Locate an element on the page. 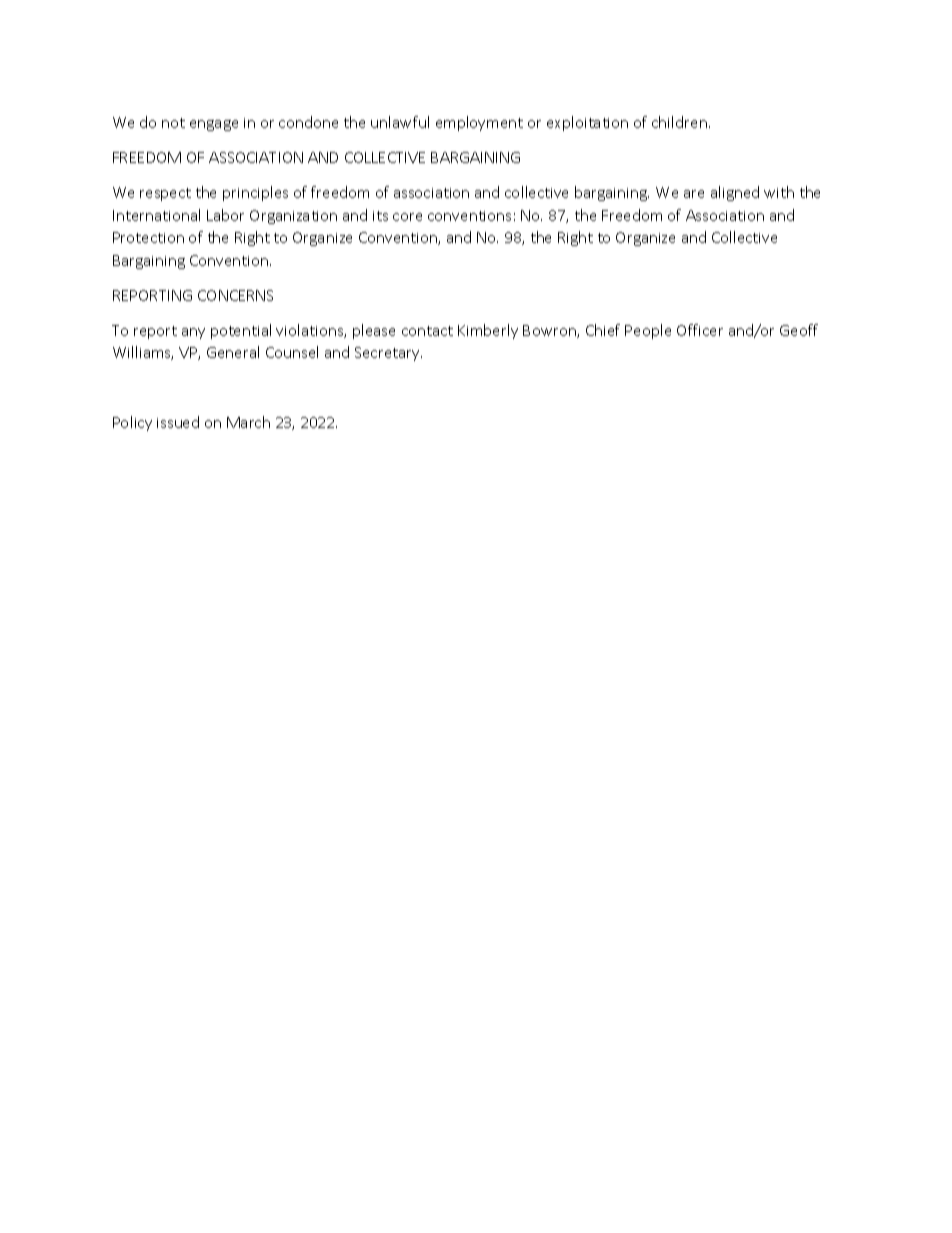 This page has width=952, height=1233. contact is located at coordinates (427, 331).
